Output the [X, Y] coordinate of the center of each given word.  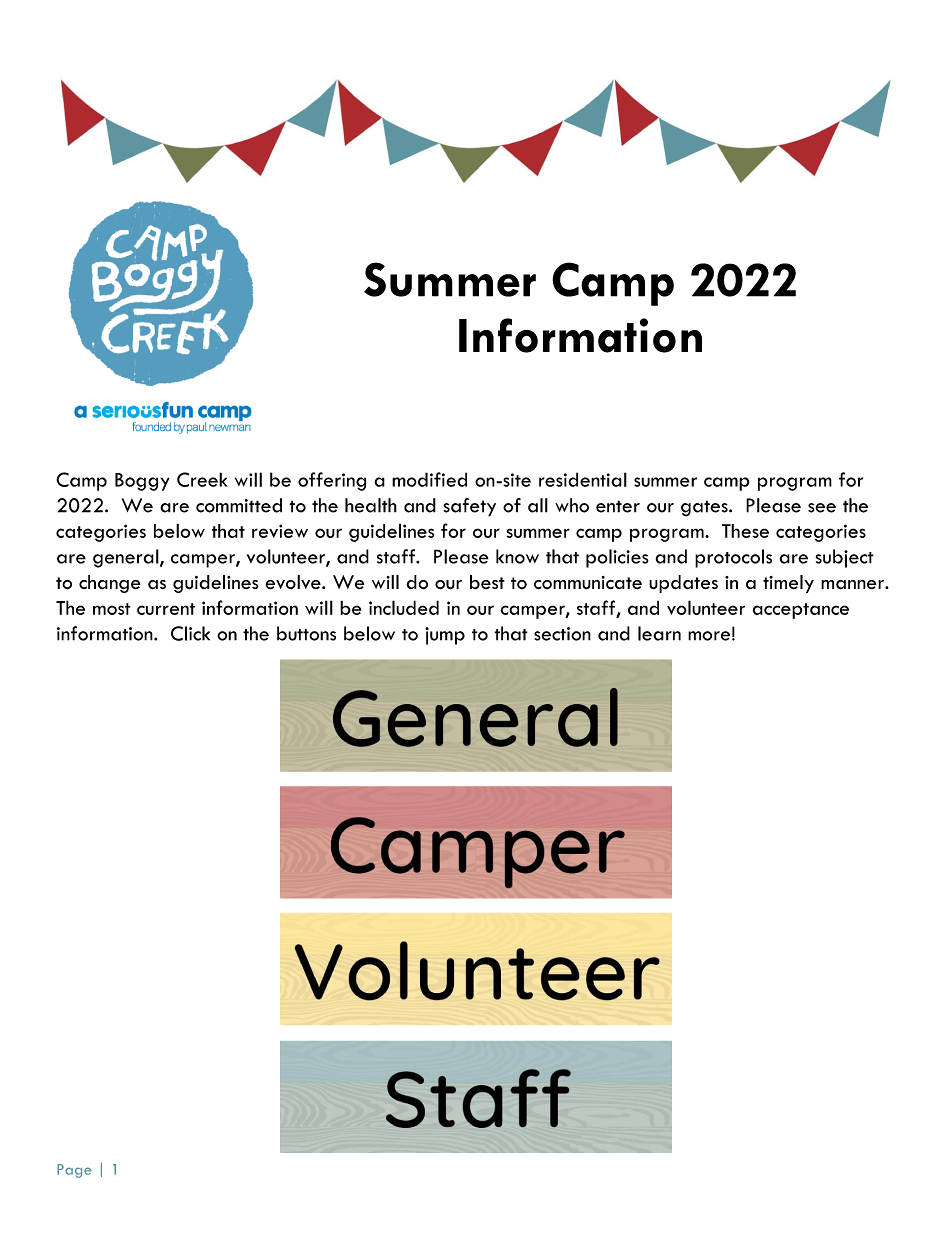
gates [705, 508]
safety [469, 507]
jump [445, 636]
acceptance [801, 611]
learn [659, 633]
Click [190, 633]
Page [74, 1171]
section [562, 634]
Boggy [142, 482]
